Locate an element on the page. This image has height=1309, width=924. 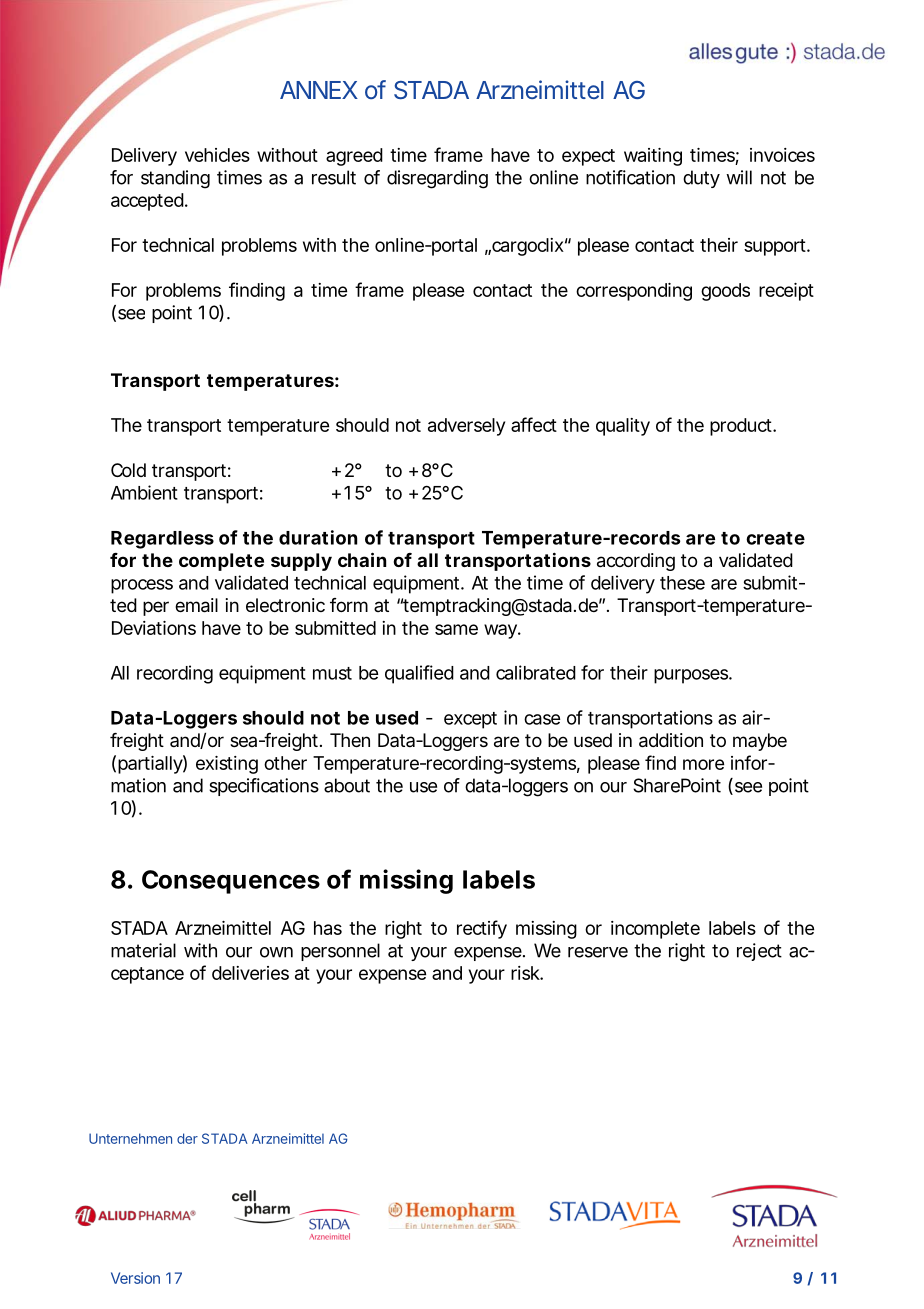
disregarding is located at coordinates (437, 179).
